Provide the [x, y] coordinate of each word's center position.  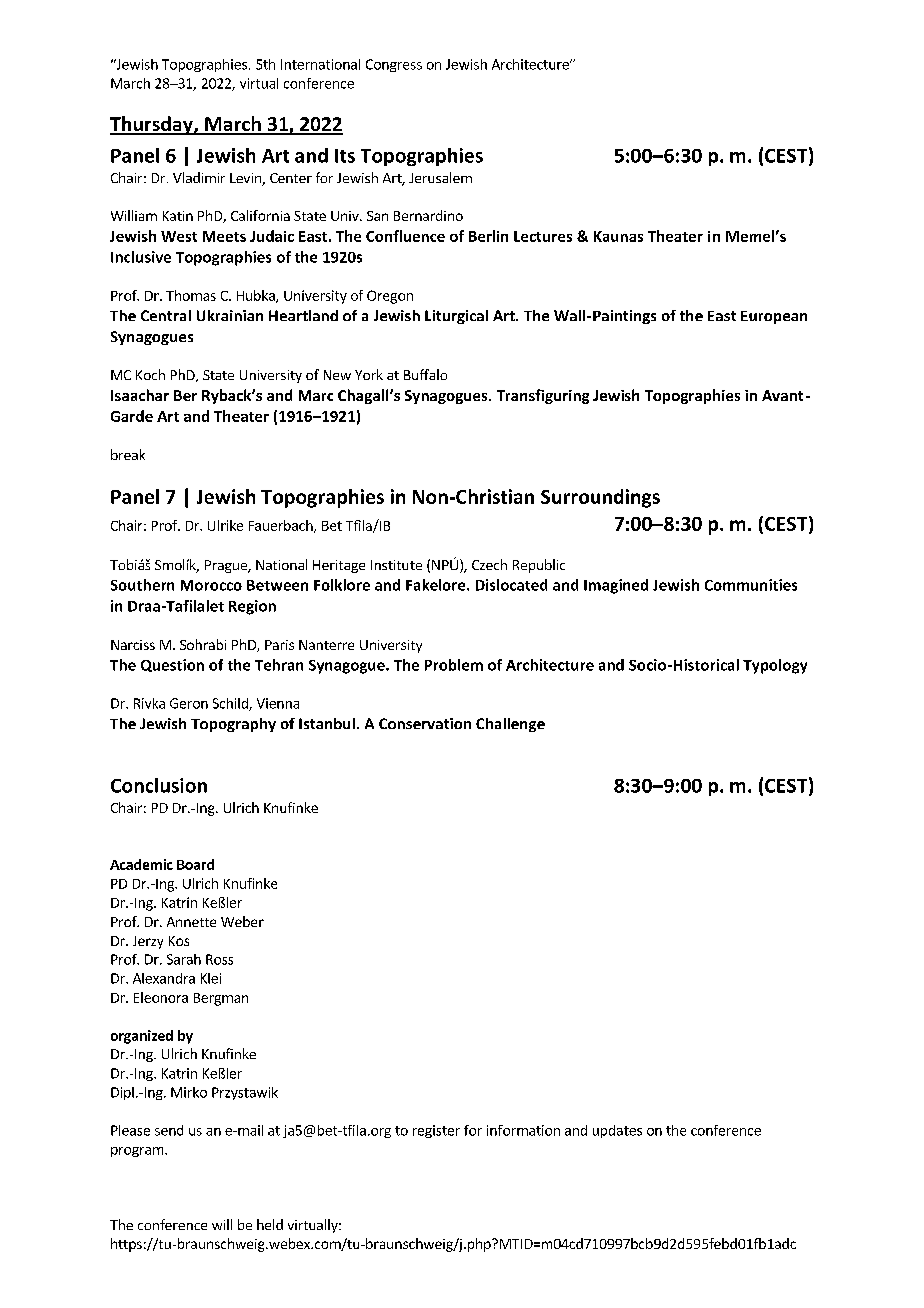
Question [172, 665]
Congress [394, 65]
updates [617, 1131]
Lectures [543, 236]
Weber [242, 921]
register [436, 1131]
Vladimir [199, 177]
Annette [191, 922]
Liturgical [456, 317]
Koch [150, 374]
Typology [775, 666]
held [270, 1224]
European [774, 317]
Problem [454, 665]
